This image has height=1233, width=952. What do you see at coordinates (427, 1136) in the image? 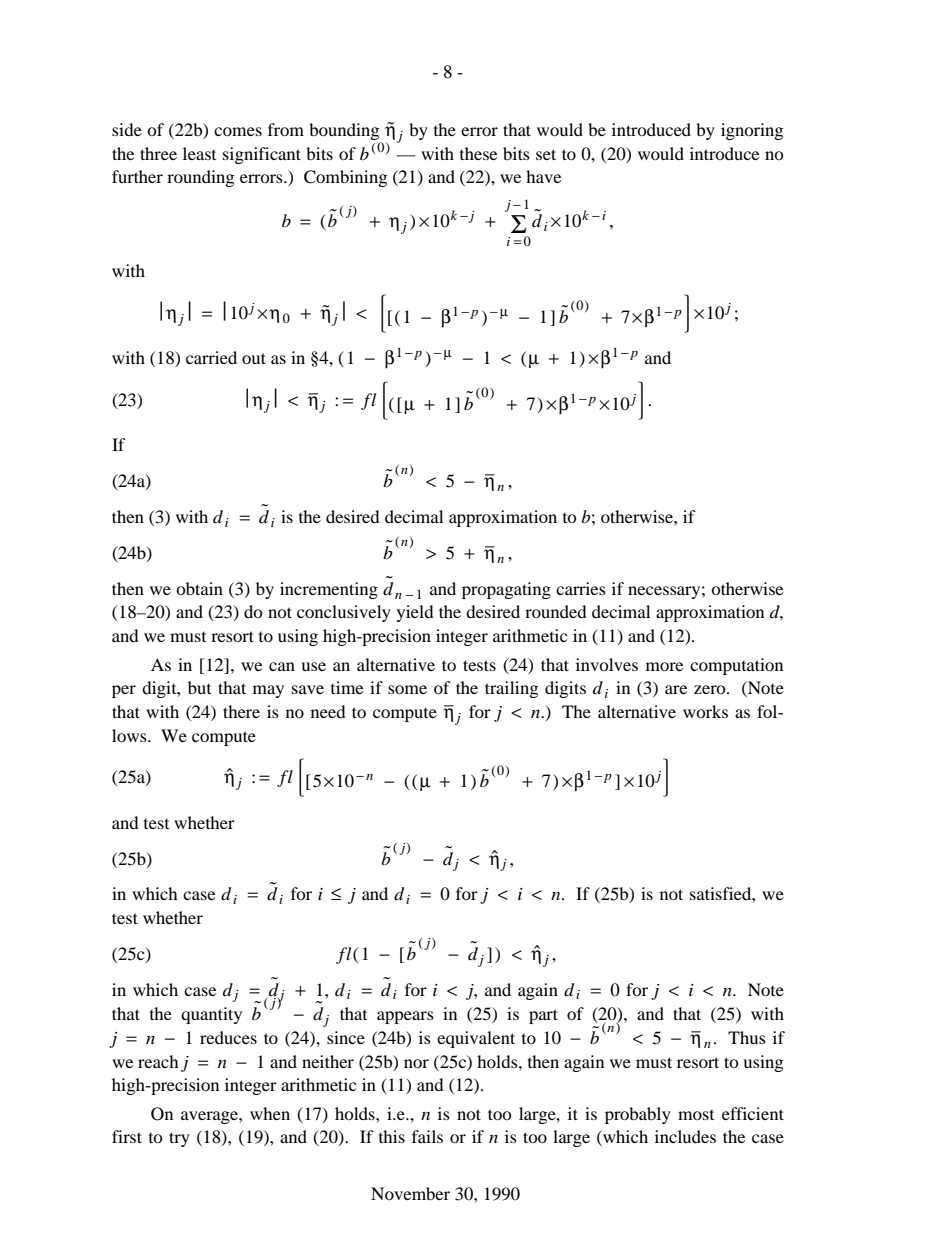
I see `fails` at bounding box center [427, 1136].
